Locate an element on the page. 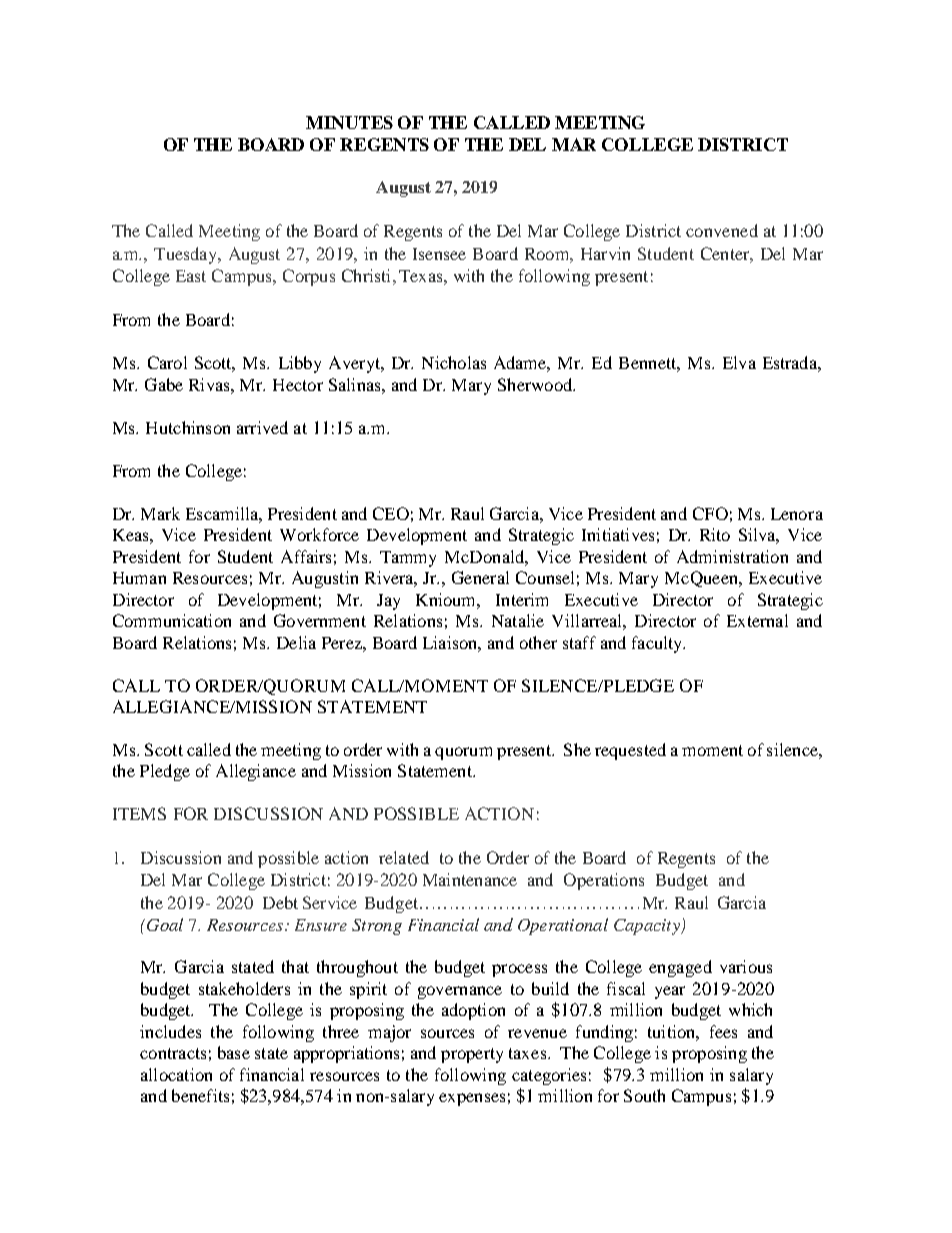 This image has width=952, height=1233. faculty is located at coordinates (658, 644).
